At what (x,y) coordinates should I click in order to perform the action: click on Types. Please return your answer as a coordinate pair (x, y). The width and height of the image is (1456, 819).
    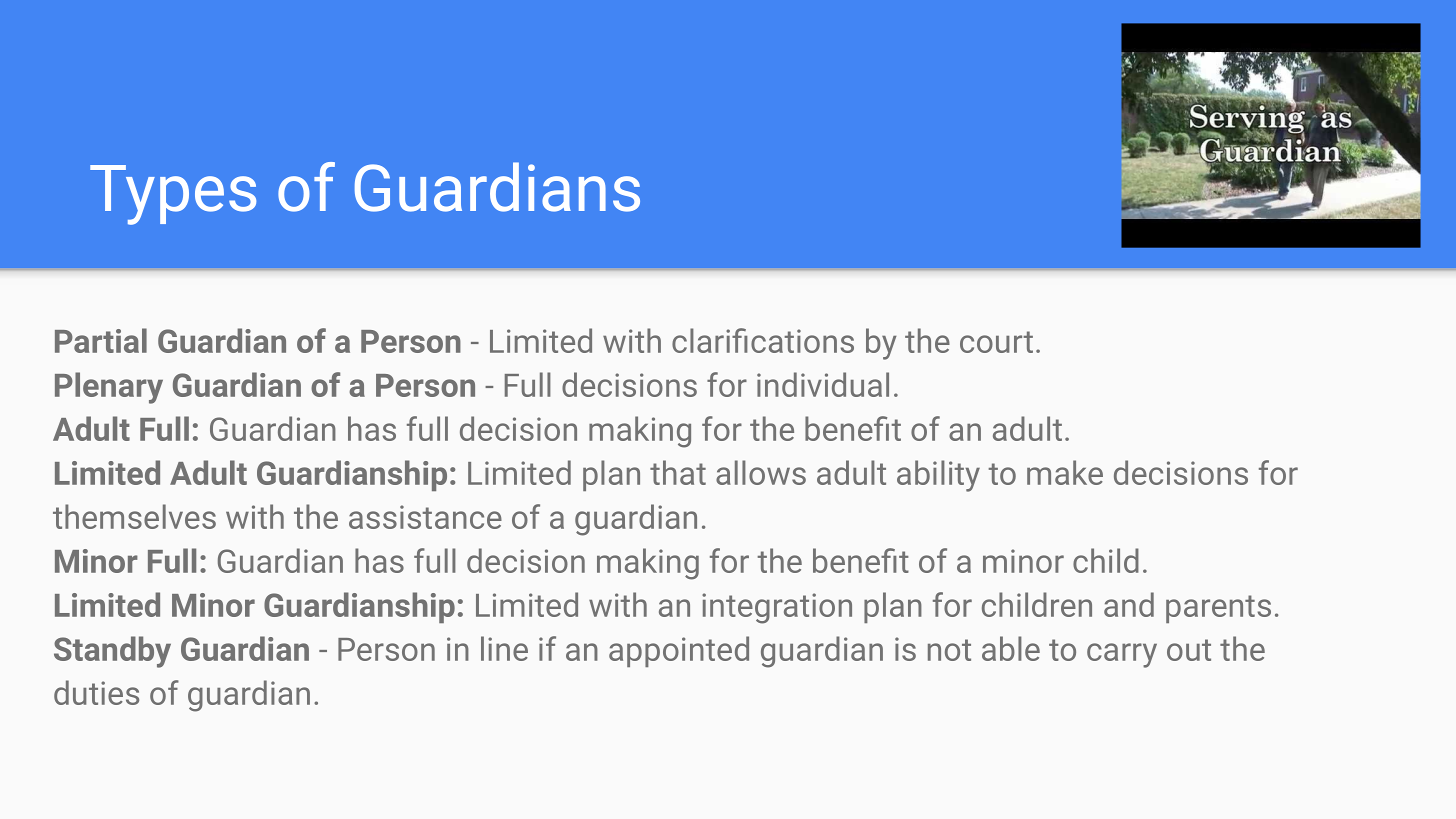
    Looking at the image, I should click on (173, 195).
